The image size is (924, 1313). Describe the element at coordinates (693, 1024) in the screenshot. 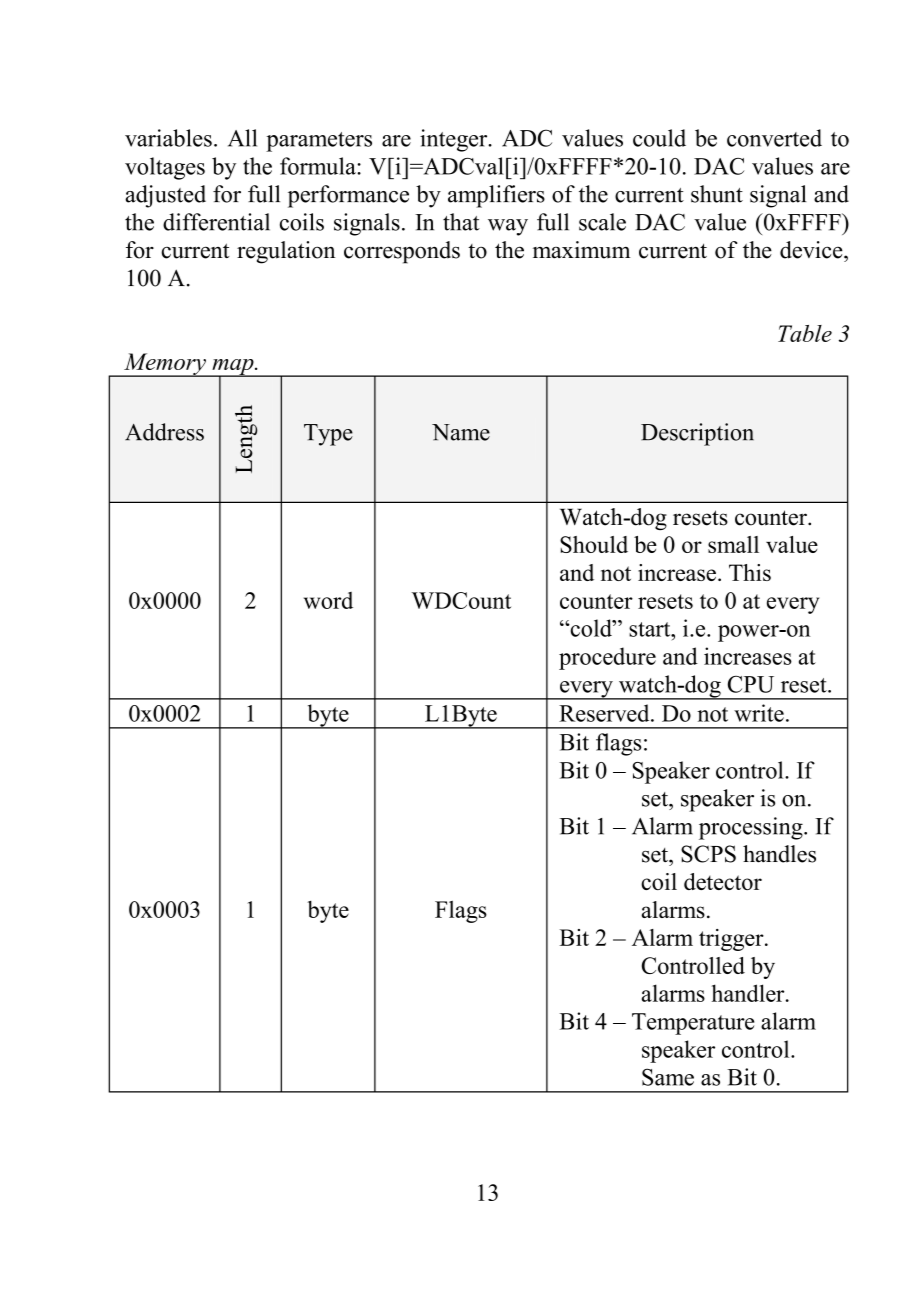

I see `Temperature` at that location.
